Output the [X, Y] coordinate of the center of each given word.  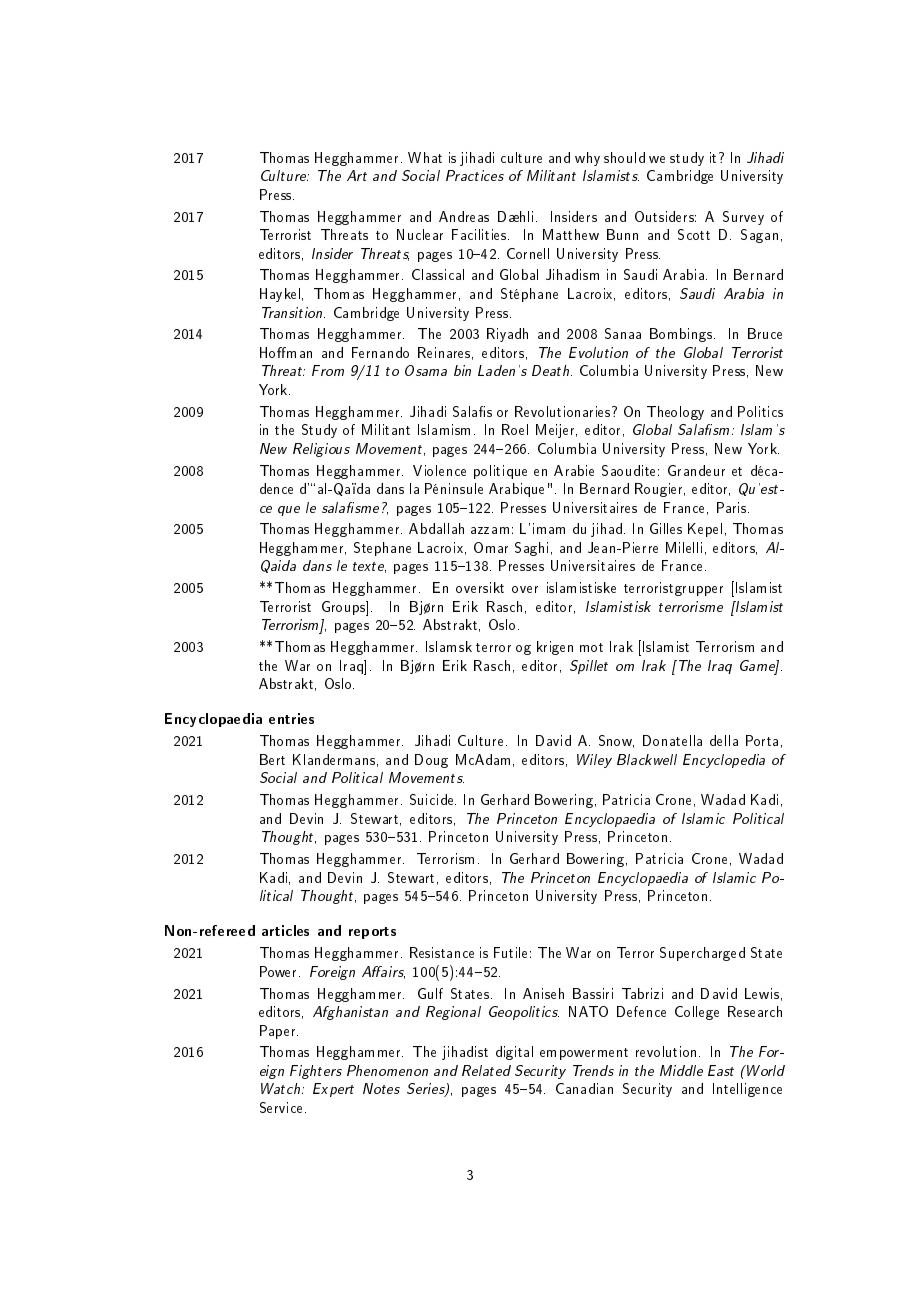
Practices [475, 175]
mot [591, 647]
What [425, 157]
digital [514, 1053]
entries [291, 718]
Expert [333, 1090]
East [721, 1070]
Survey [743, 218]
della [724, 740]
